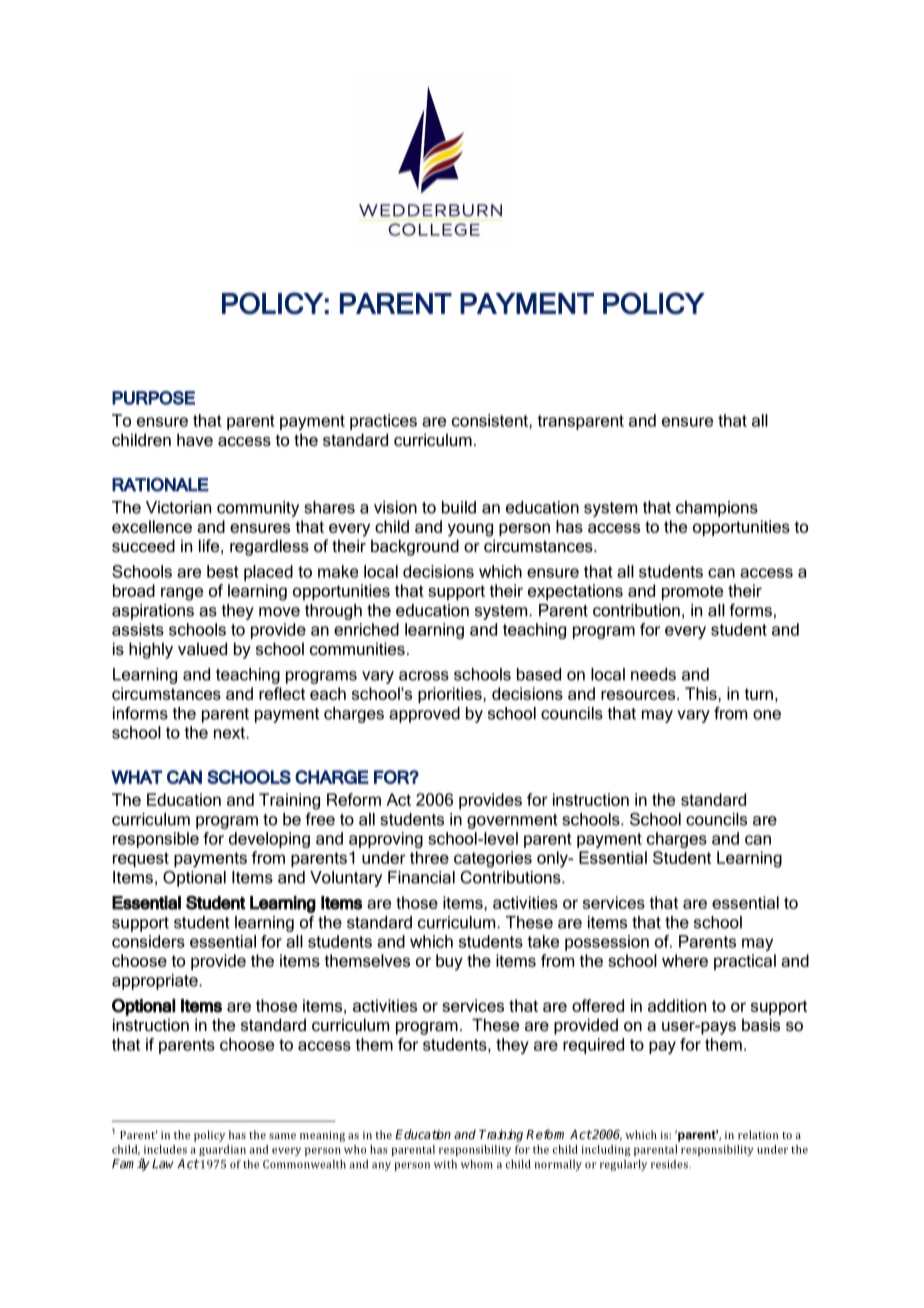 This screenshot has width=924, height=1308. I want to click on priorities, so click(451, 695).
